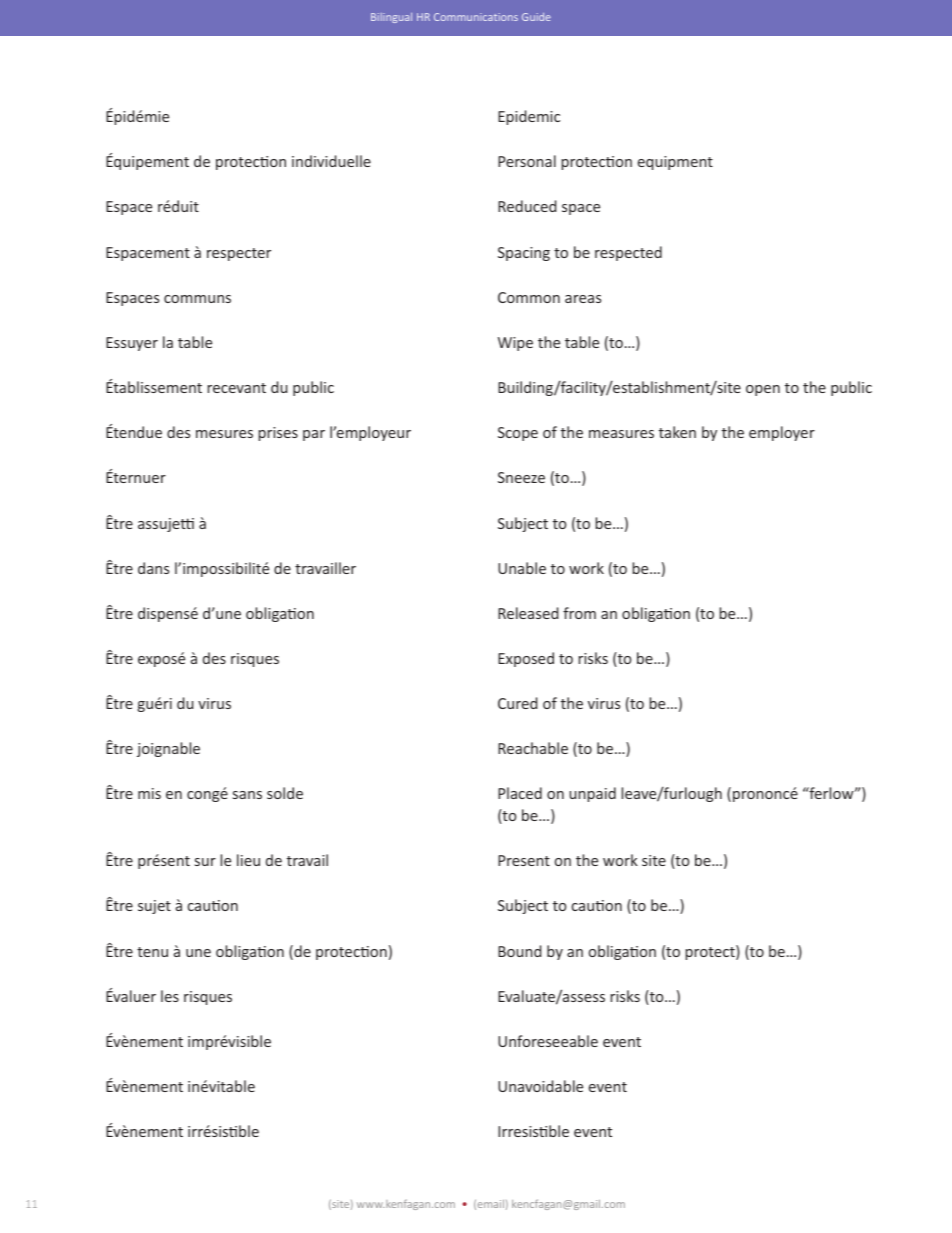 The image size is (952, 1233). I want to click on Communications, so click(476, 17).
